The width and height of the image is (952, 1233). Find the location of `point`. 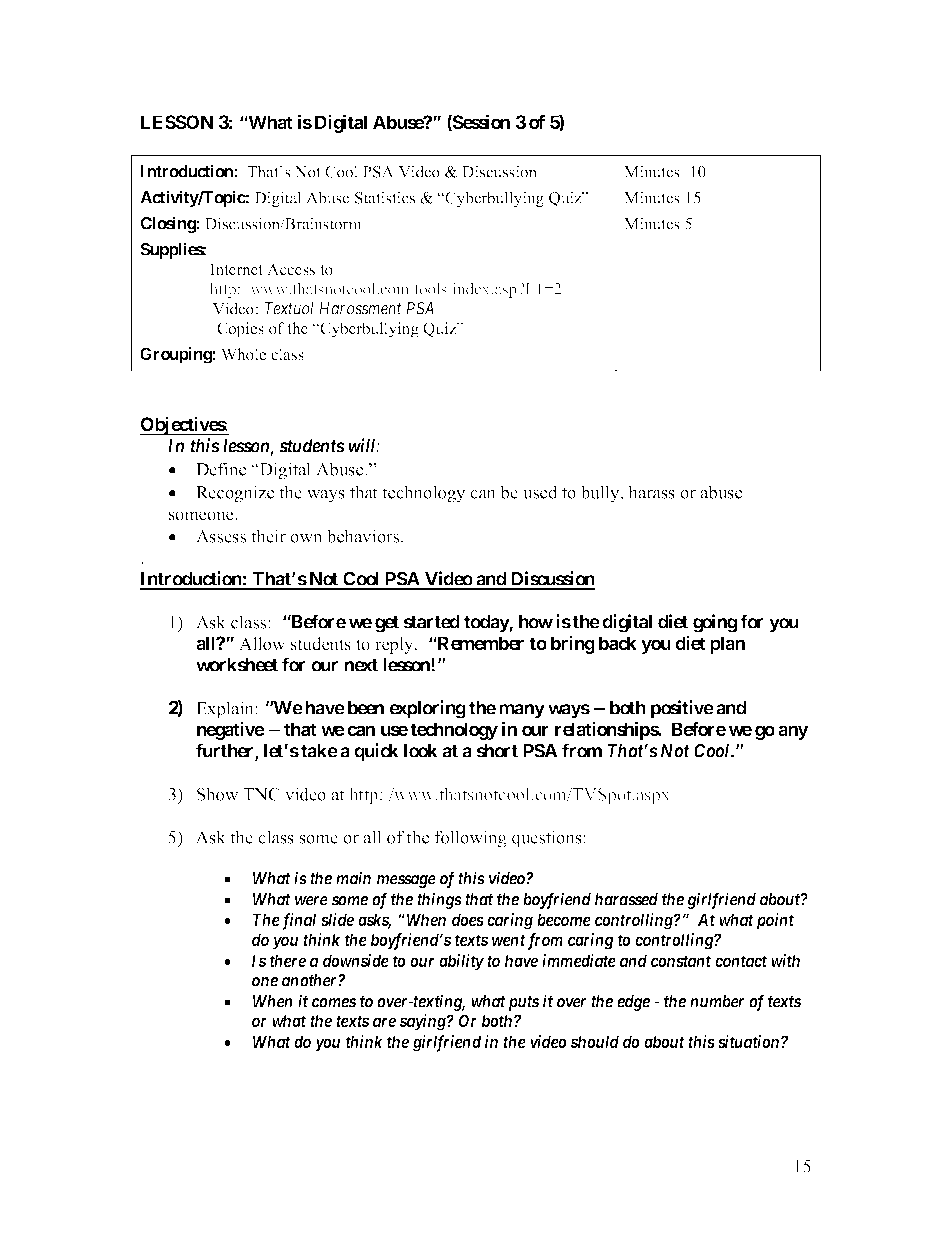

point is located at coordinates (775, 921).
